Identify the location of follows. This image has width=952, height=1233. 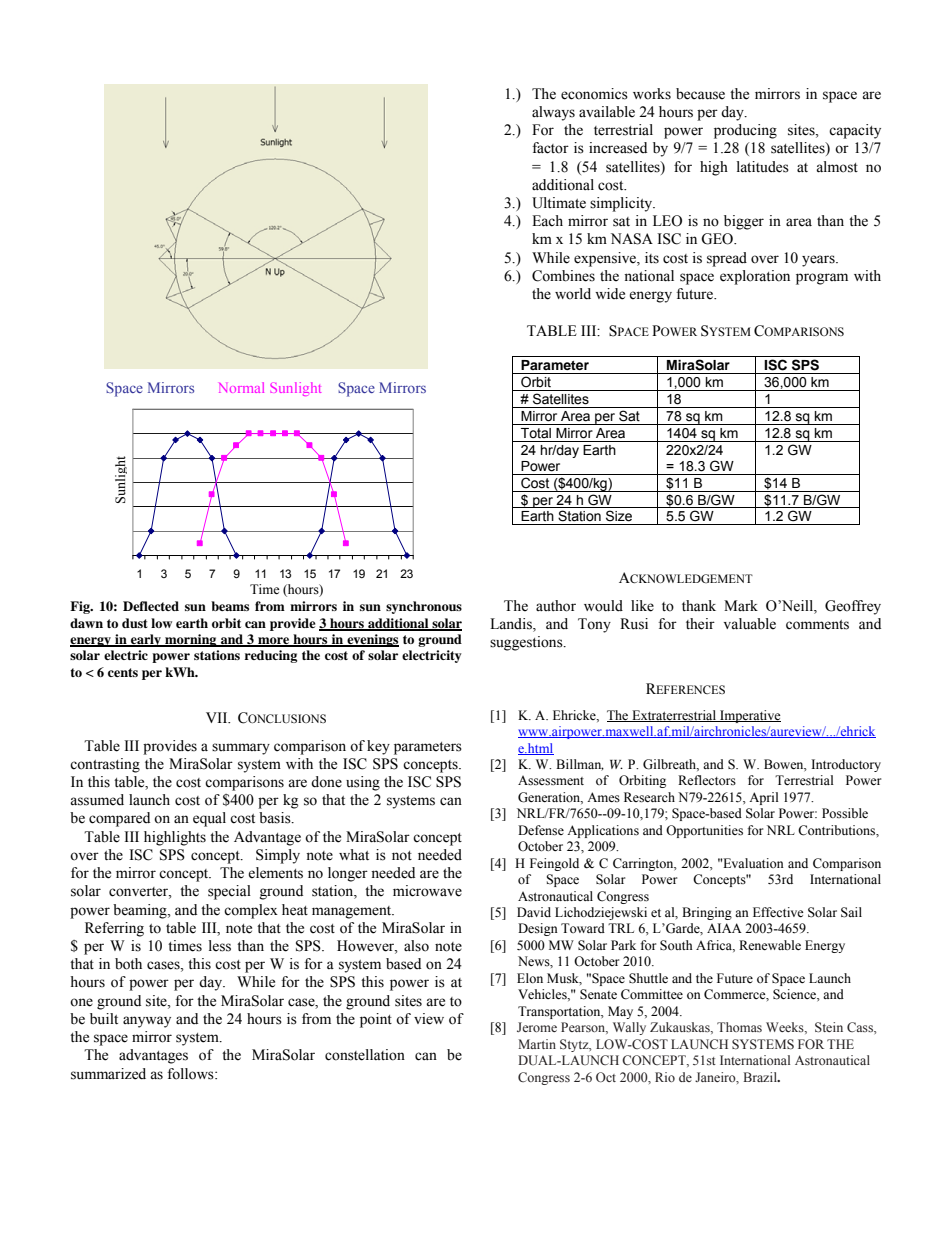
(191, 1074).
